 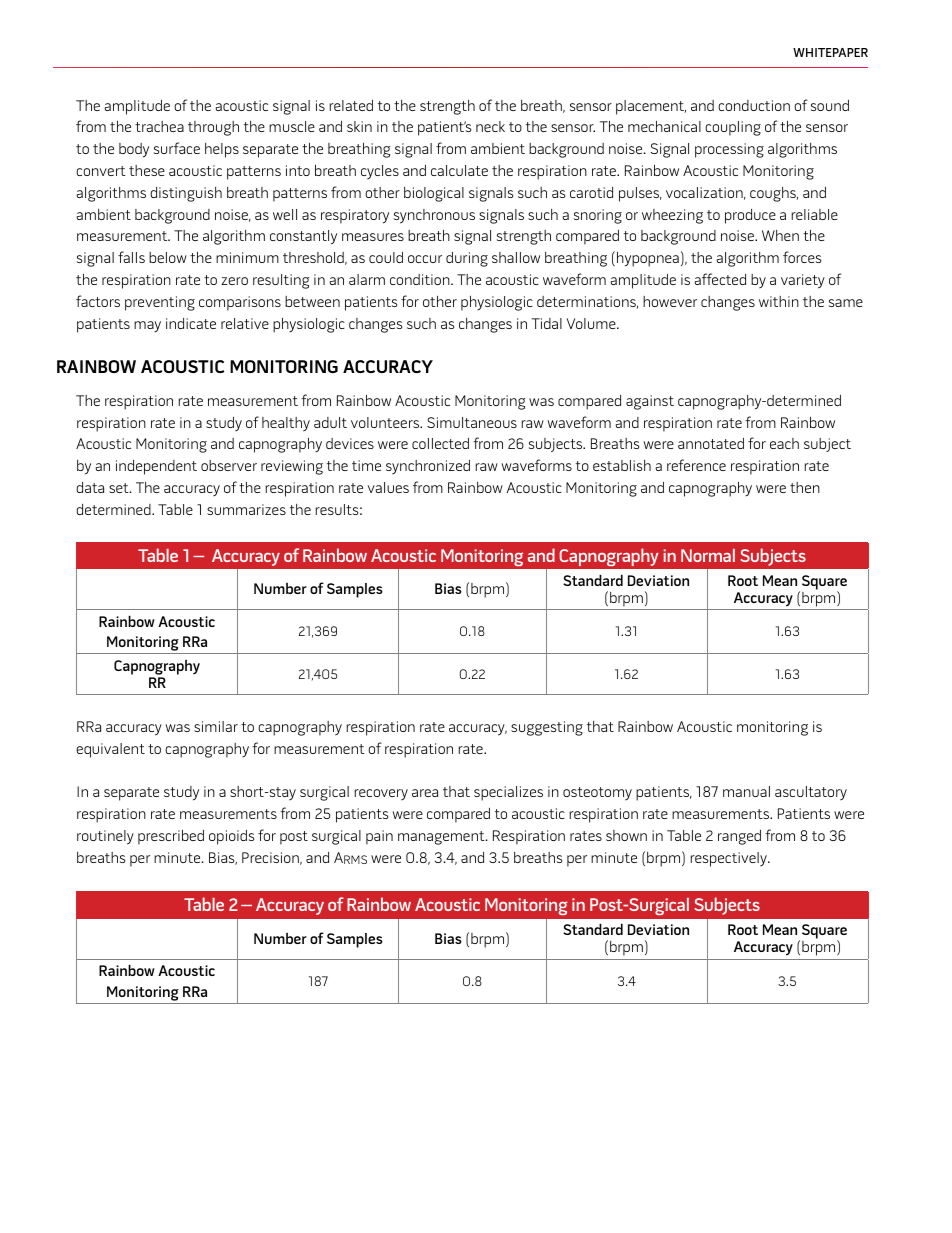 I want to click on neck, so click(x=490, y=126).
